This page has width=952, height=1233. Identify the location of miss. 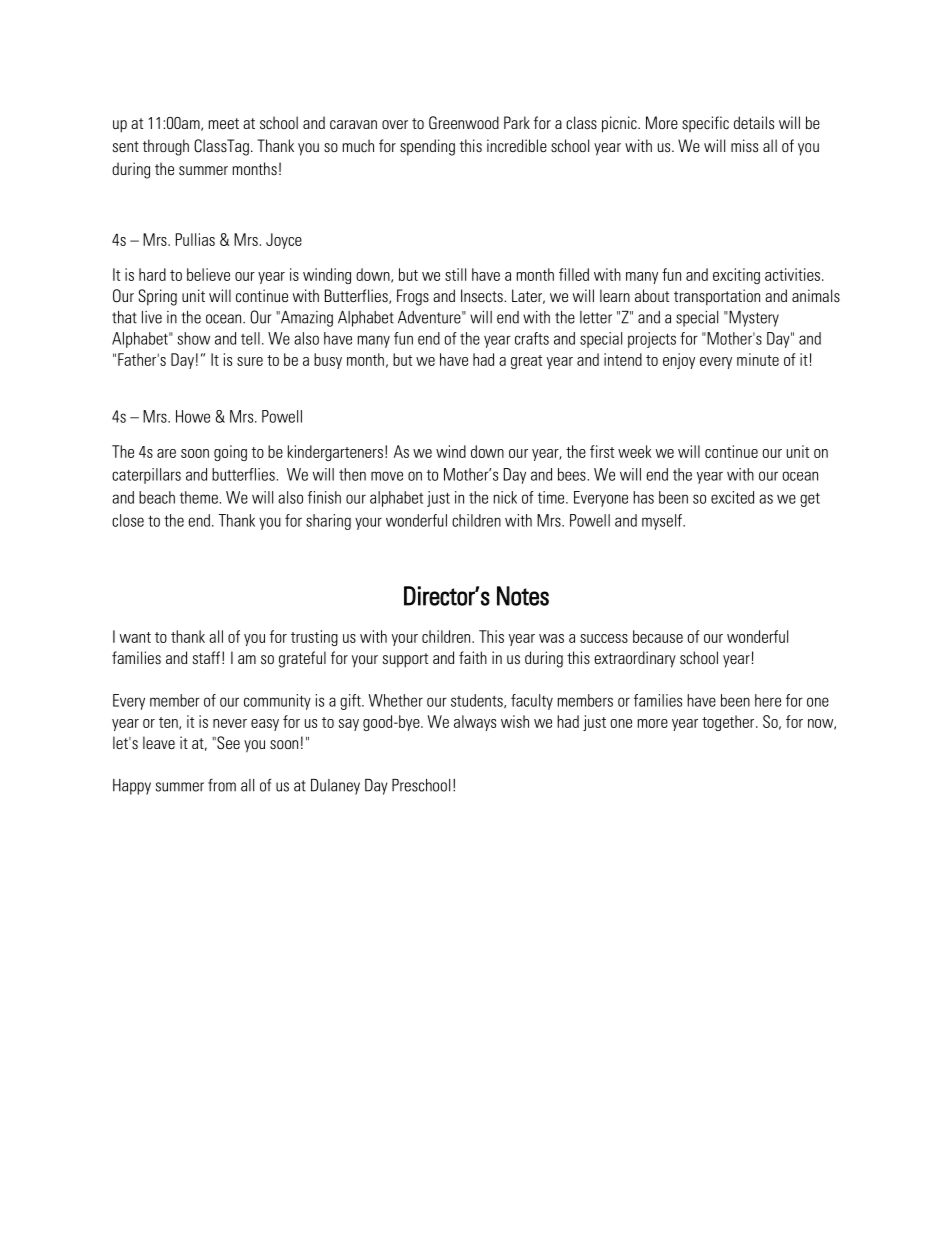
(744, 146).
